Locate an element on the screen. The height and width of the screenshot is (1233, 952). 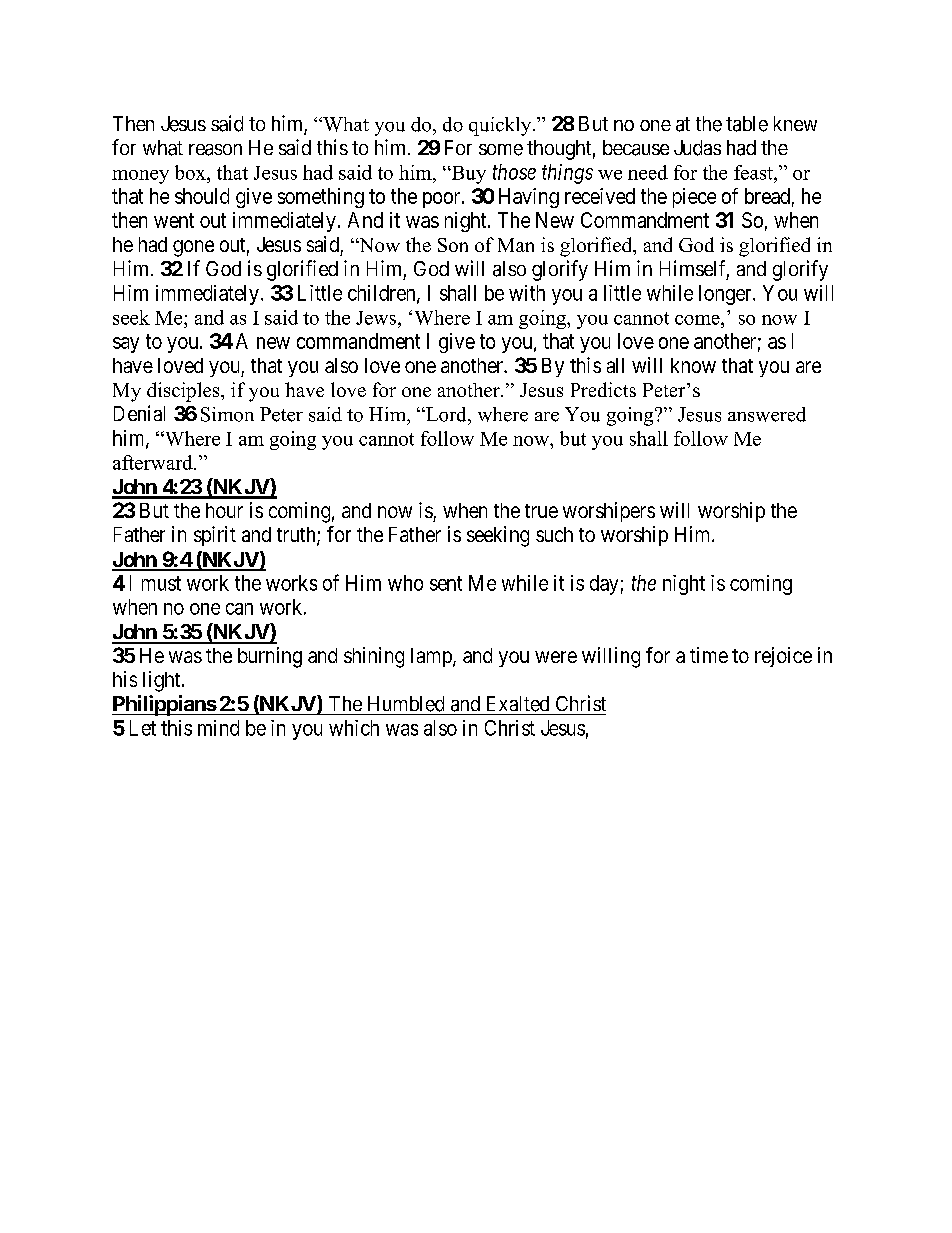
Humbled is located at coordinates (406, 704).
